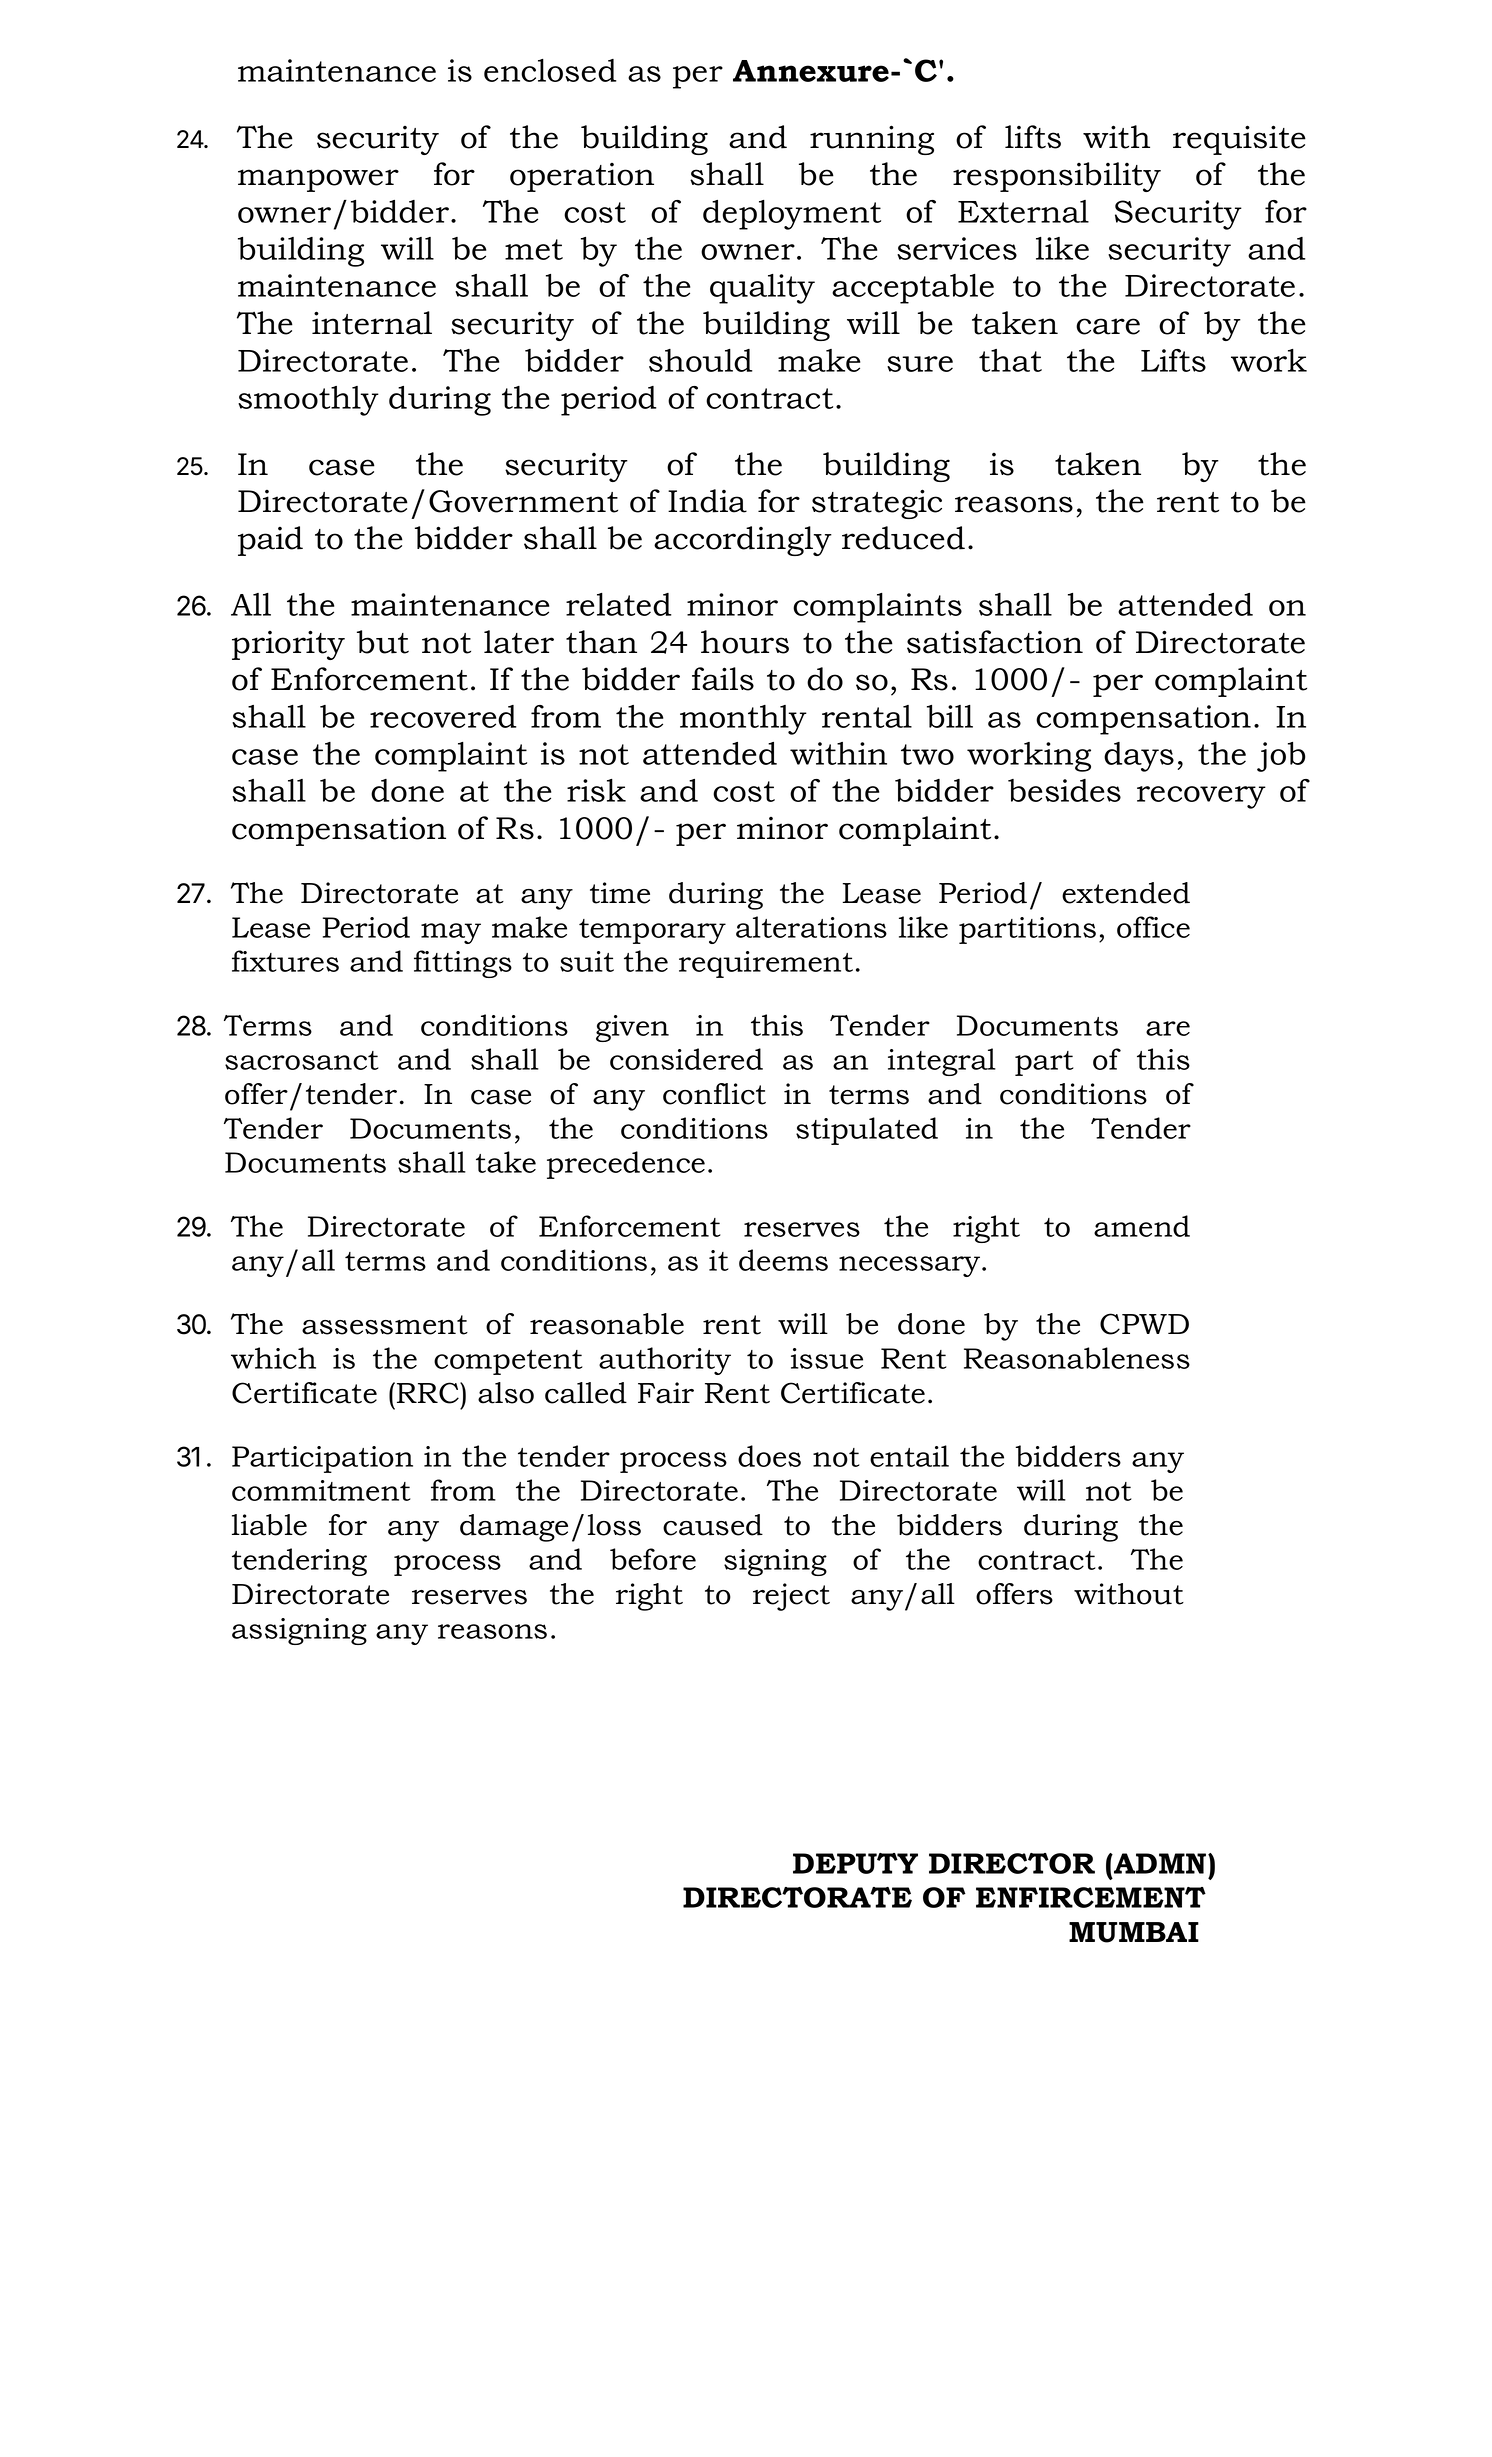 Image resolution: width=1492 pixels, height=2457 pixels. I want to click on deployment, so click(792, 215).
